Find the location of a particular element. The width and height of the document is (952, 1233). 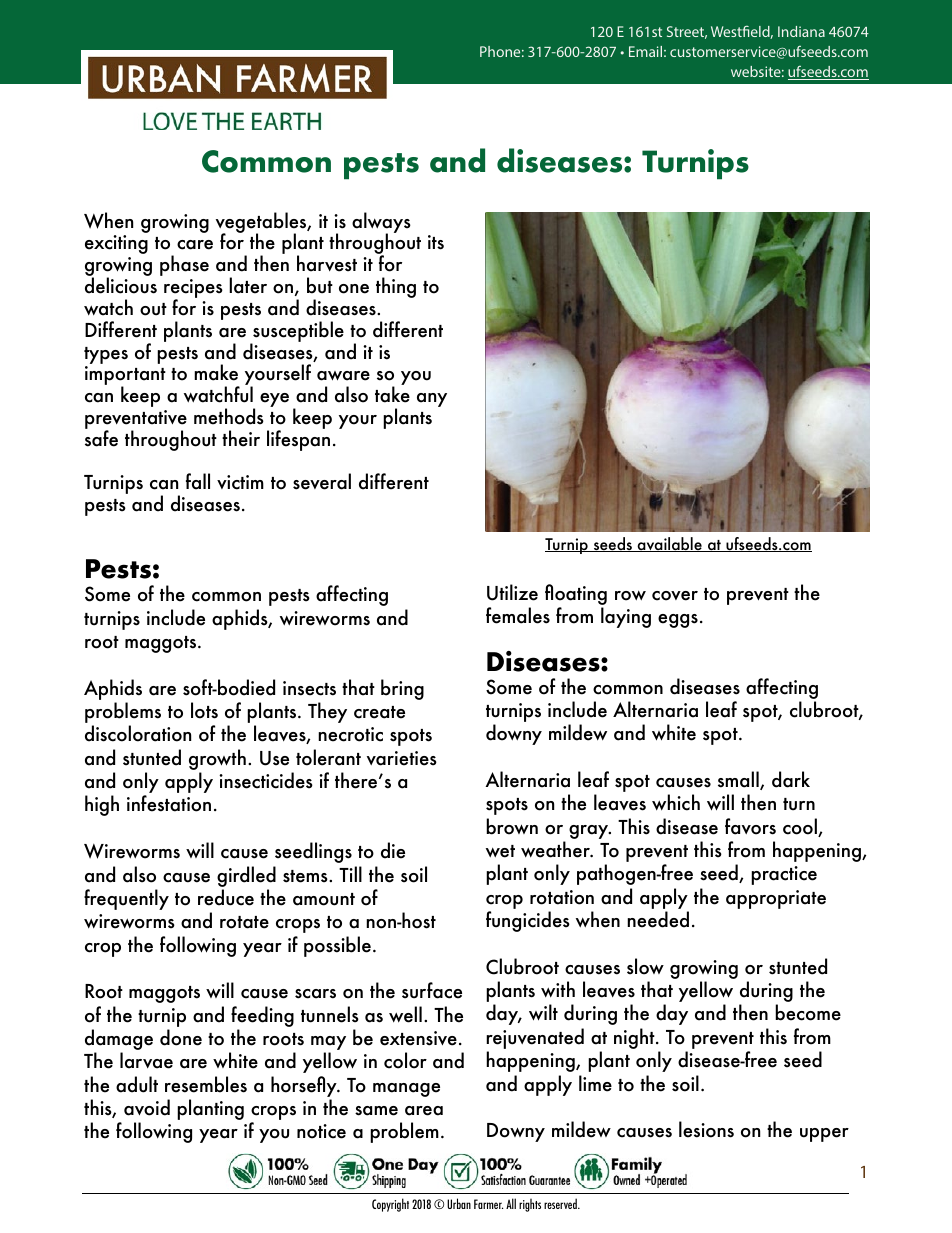

Urban is located at coordinates (459, 1203).
